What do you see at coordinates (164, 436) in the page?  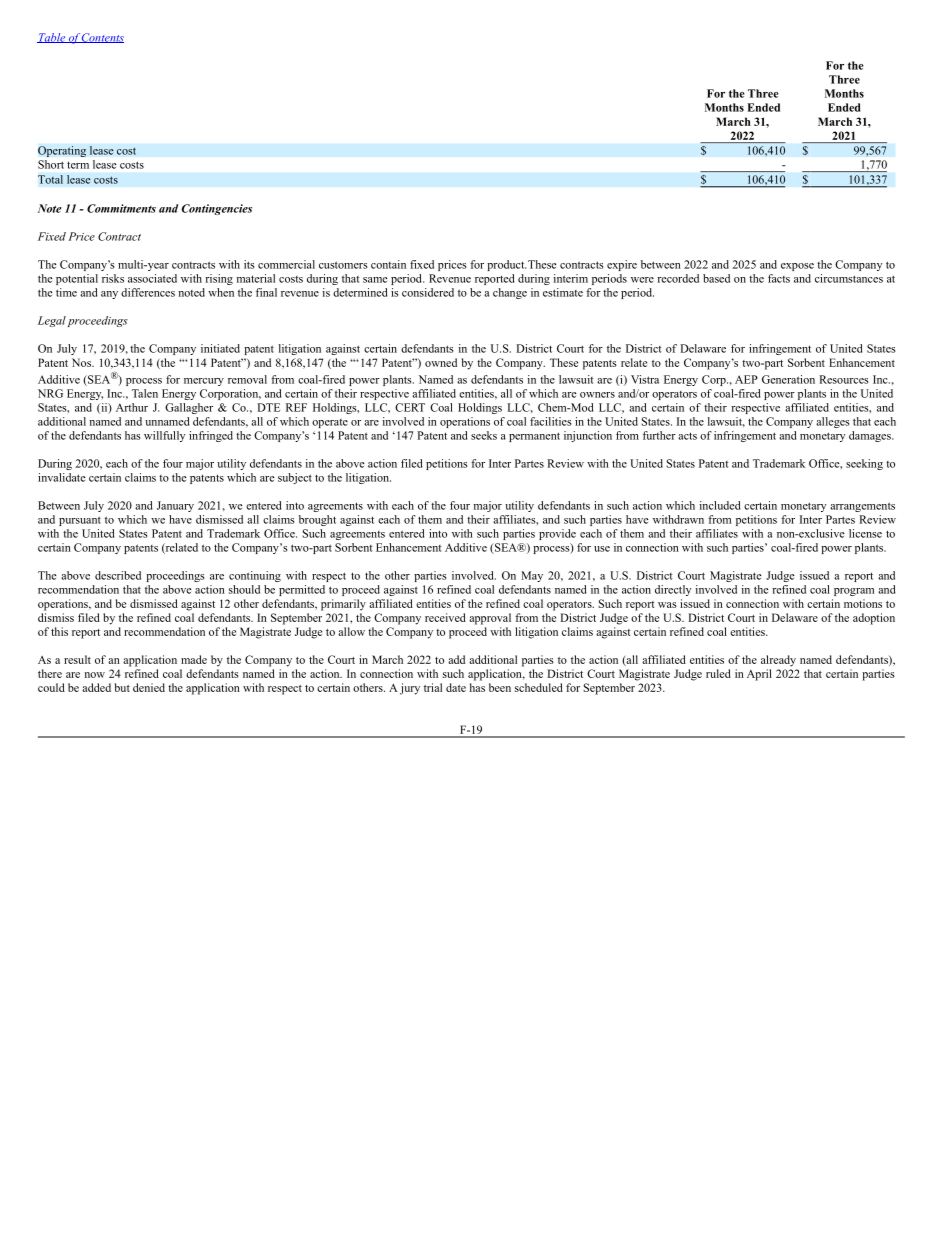 I see `willfully` at bounding box center [164, 436].
